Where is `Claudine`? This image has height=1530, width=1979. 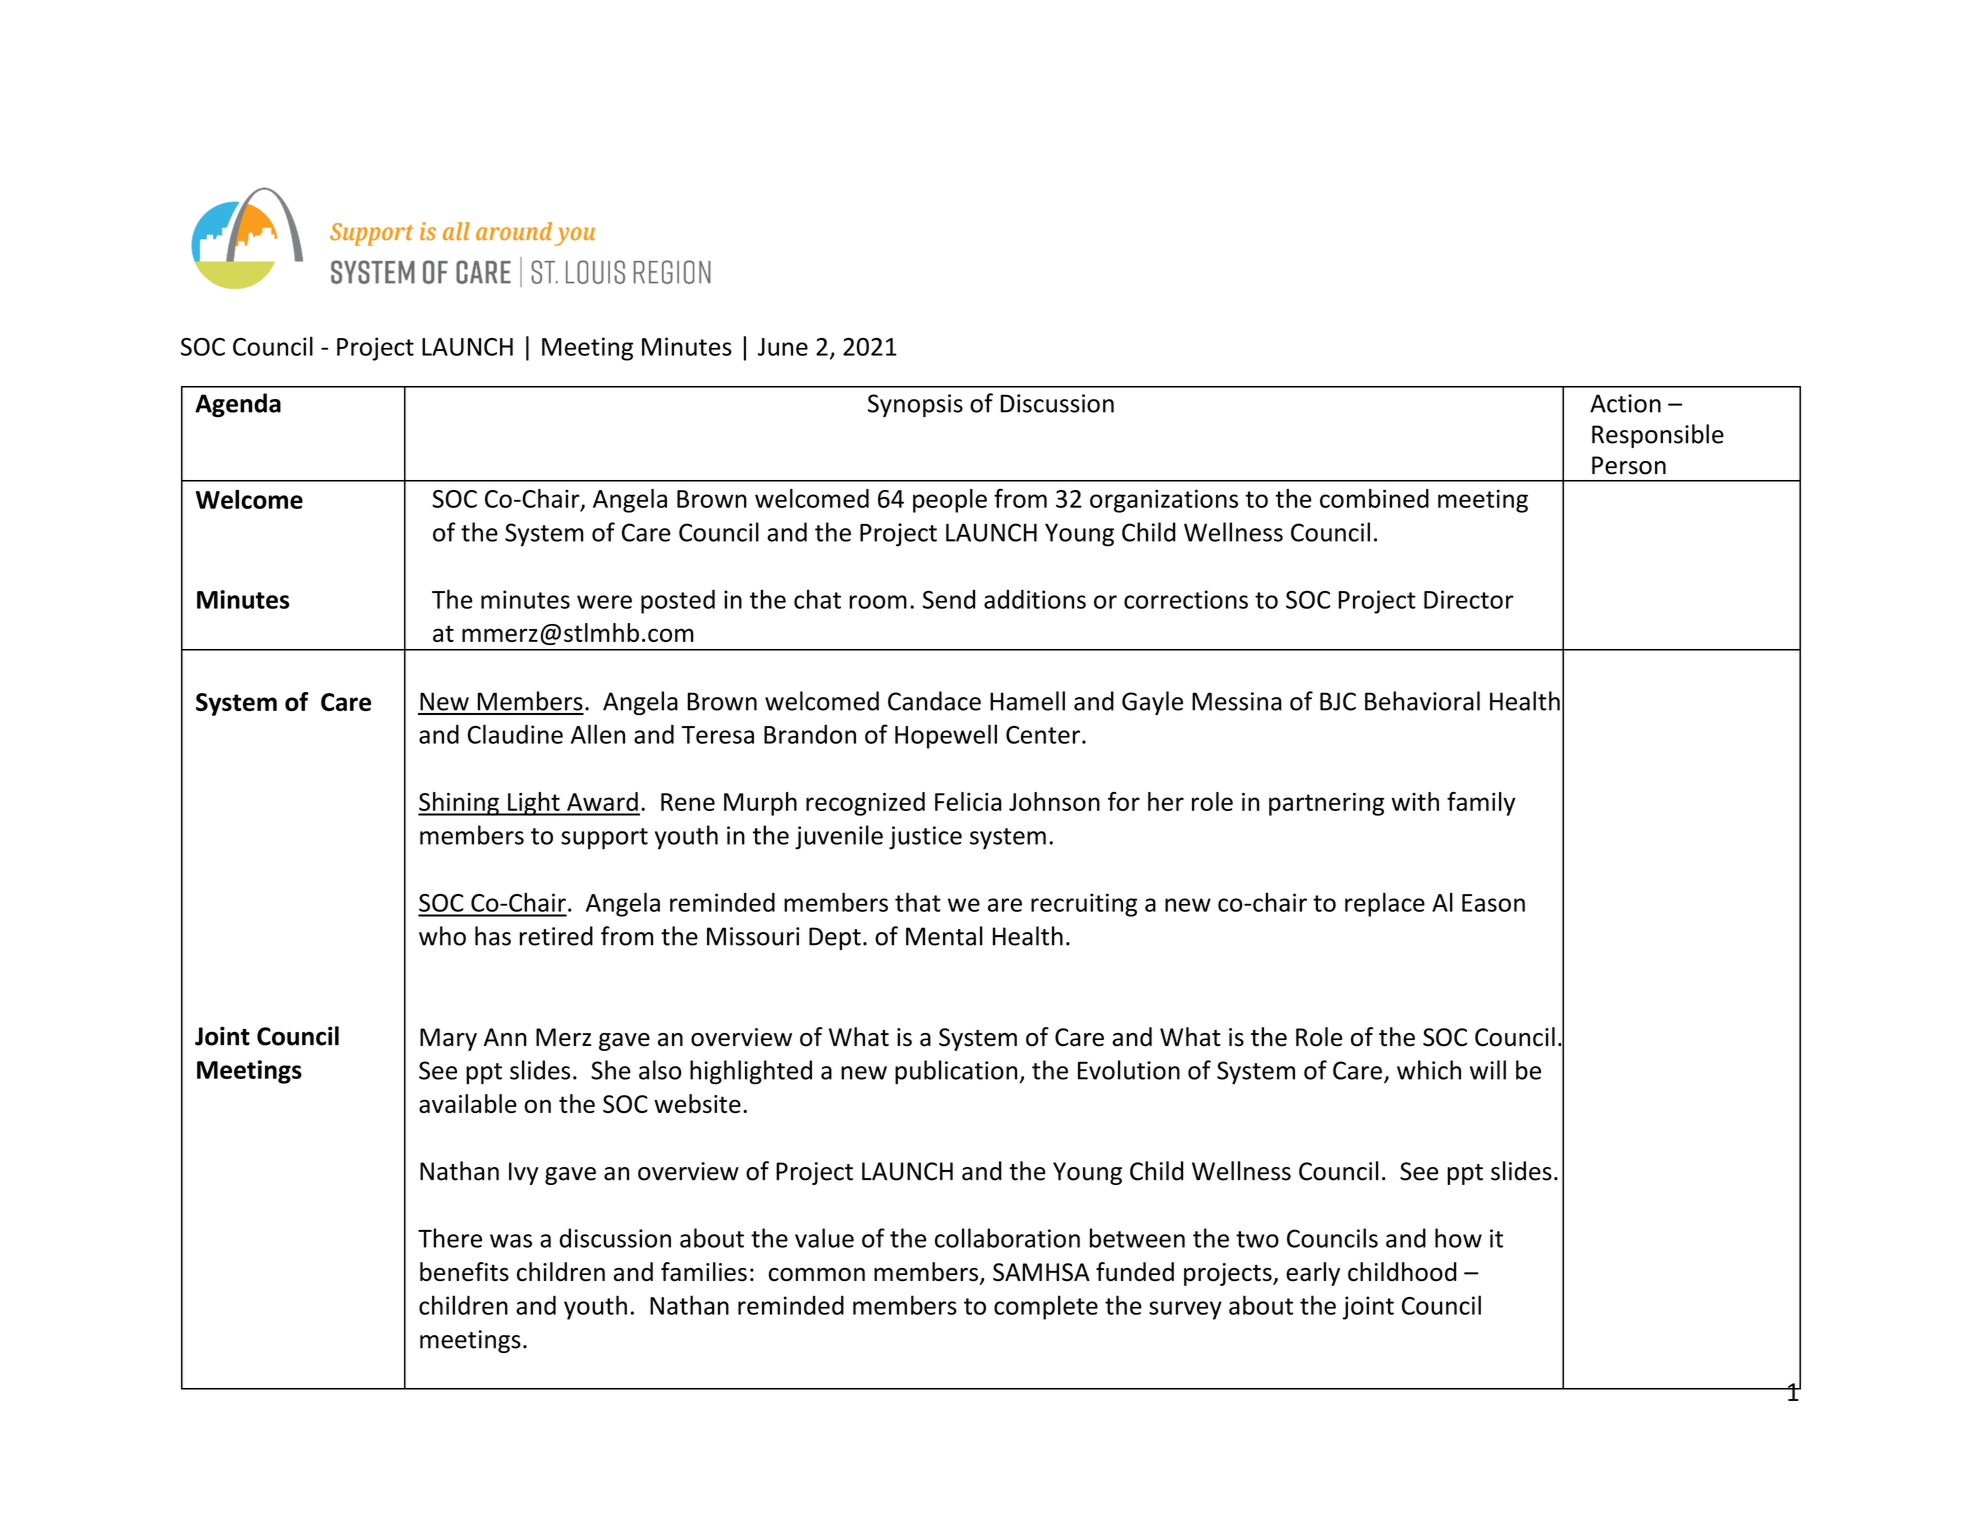 Claudine is located at coordinates (515, 734).
